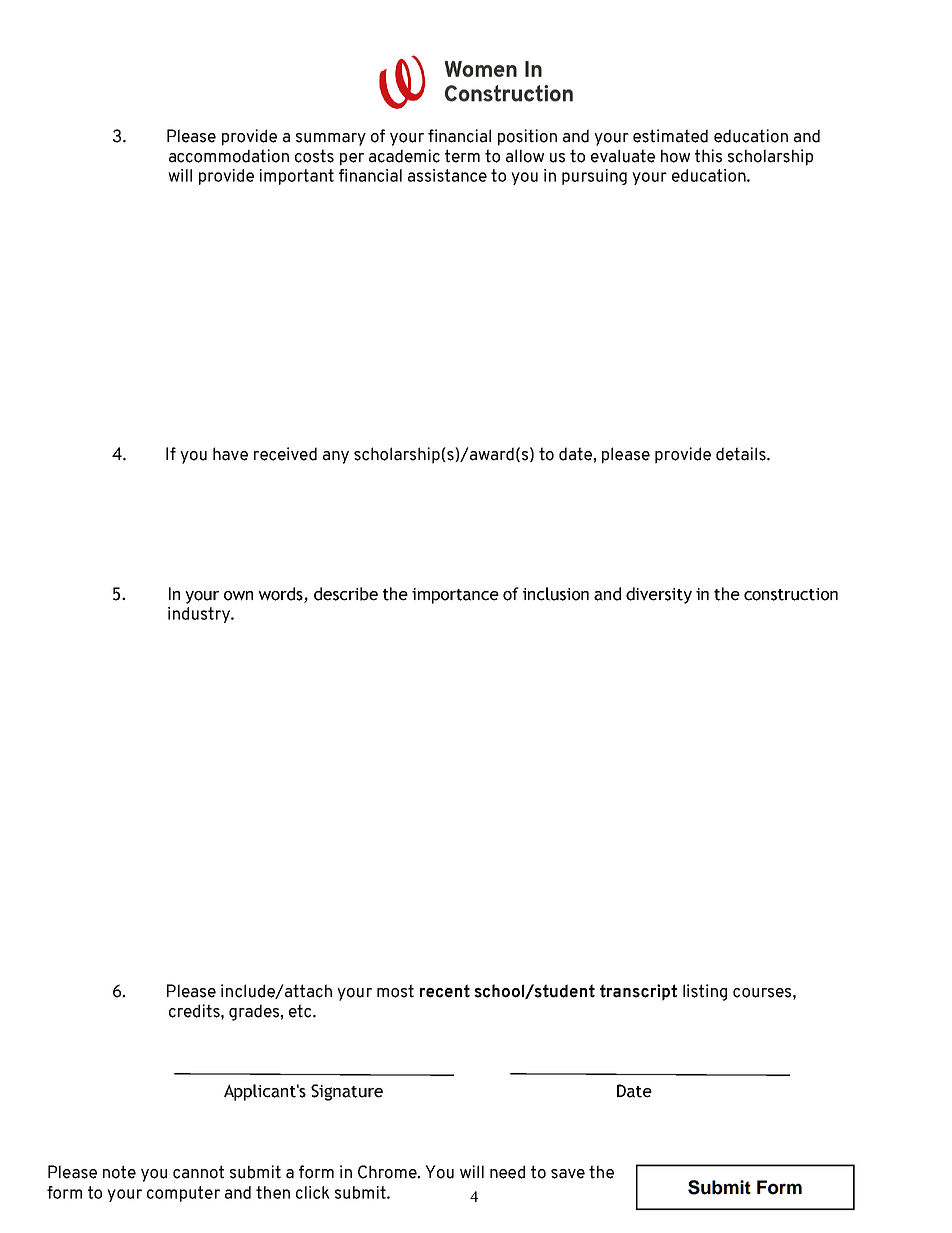 Image resolution: width=952 pixels, height=1233 pixels. I want to click on diversity, so click(659, 595).
